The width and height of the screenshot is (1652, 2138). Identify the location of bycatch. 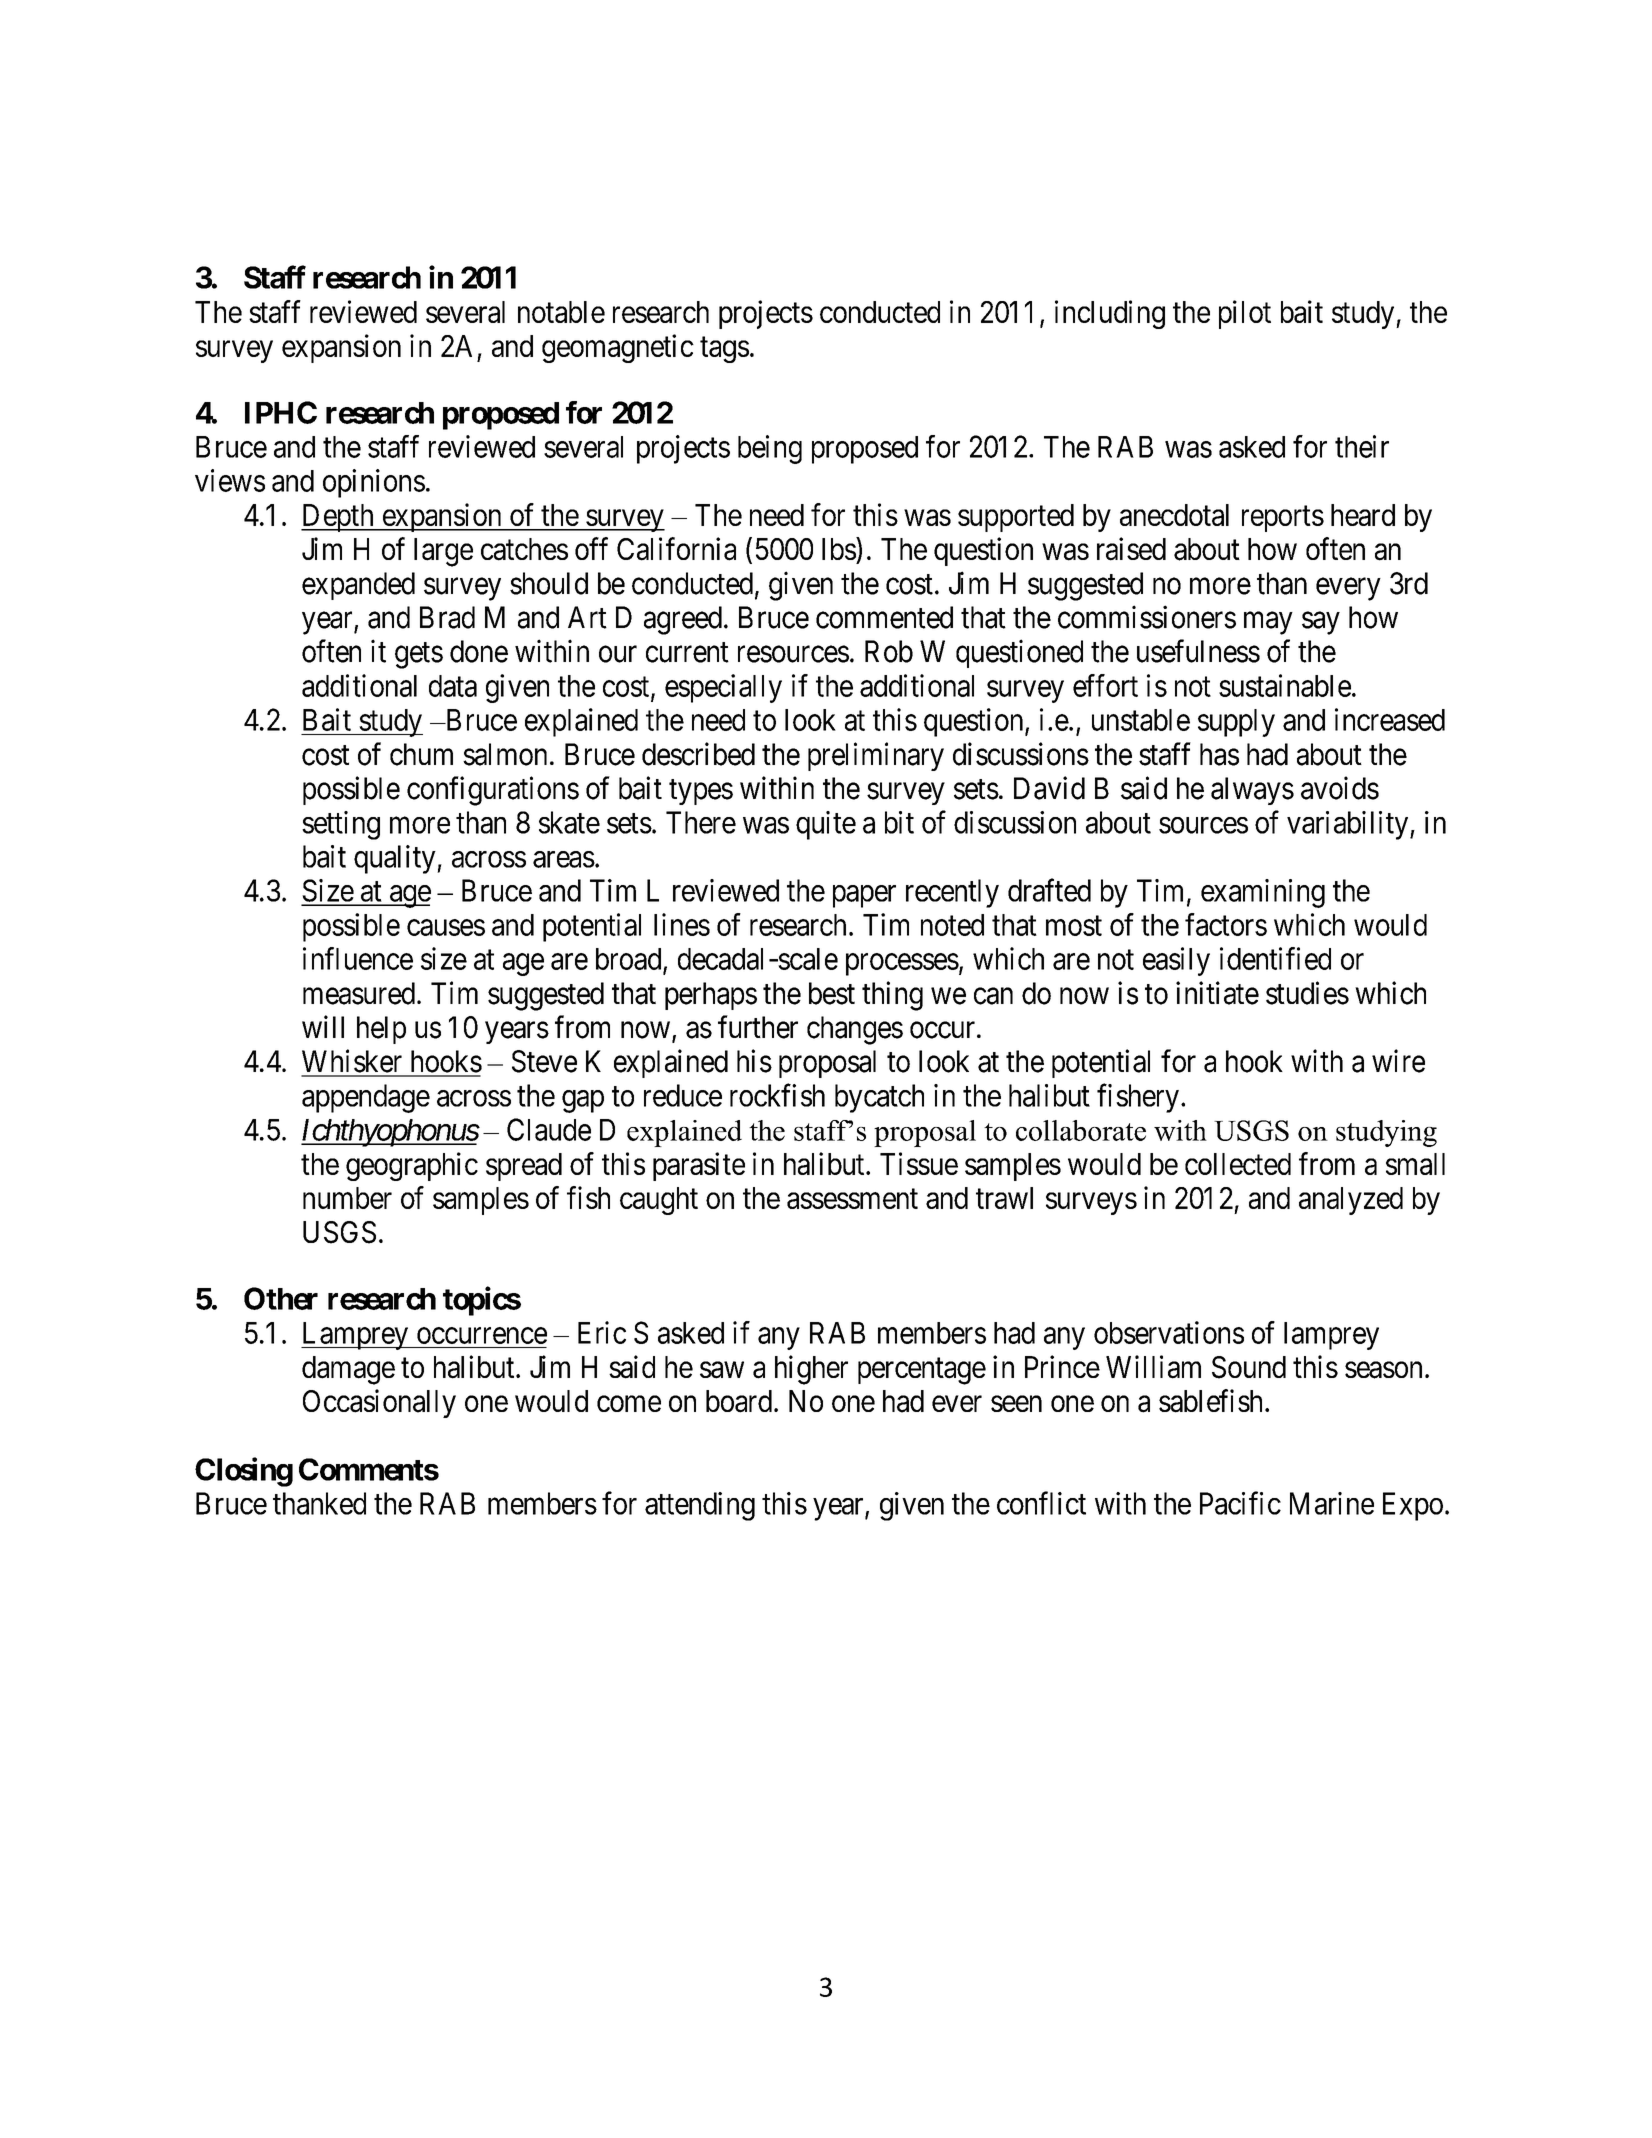
(879, 1098).
